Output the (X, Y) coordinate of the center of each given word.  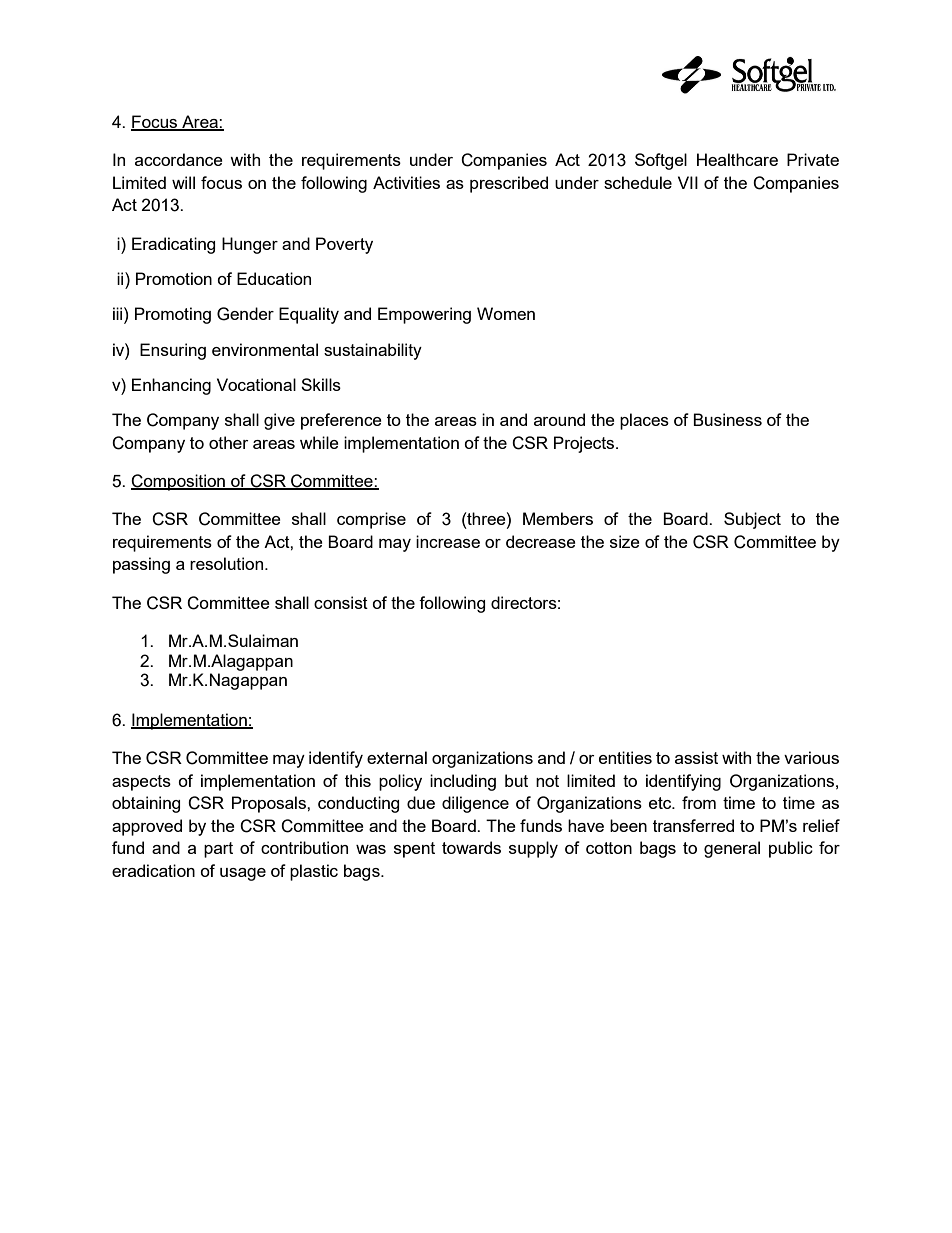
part (218, 850)
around (559, 419)
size (625, 541)
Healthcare (737, 159)
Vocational (256, 384)
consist (341, 602)
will (183, 182)
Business (727, 419)
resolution (228, 563)
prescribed (509, 184)
